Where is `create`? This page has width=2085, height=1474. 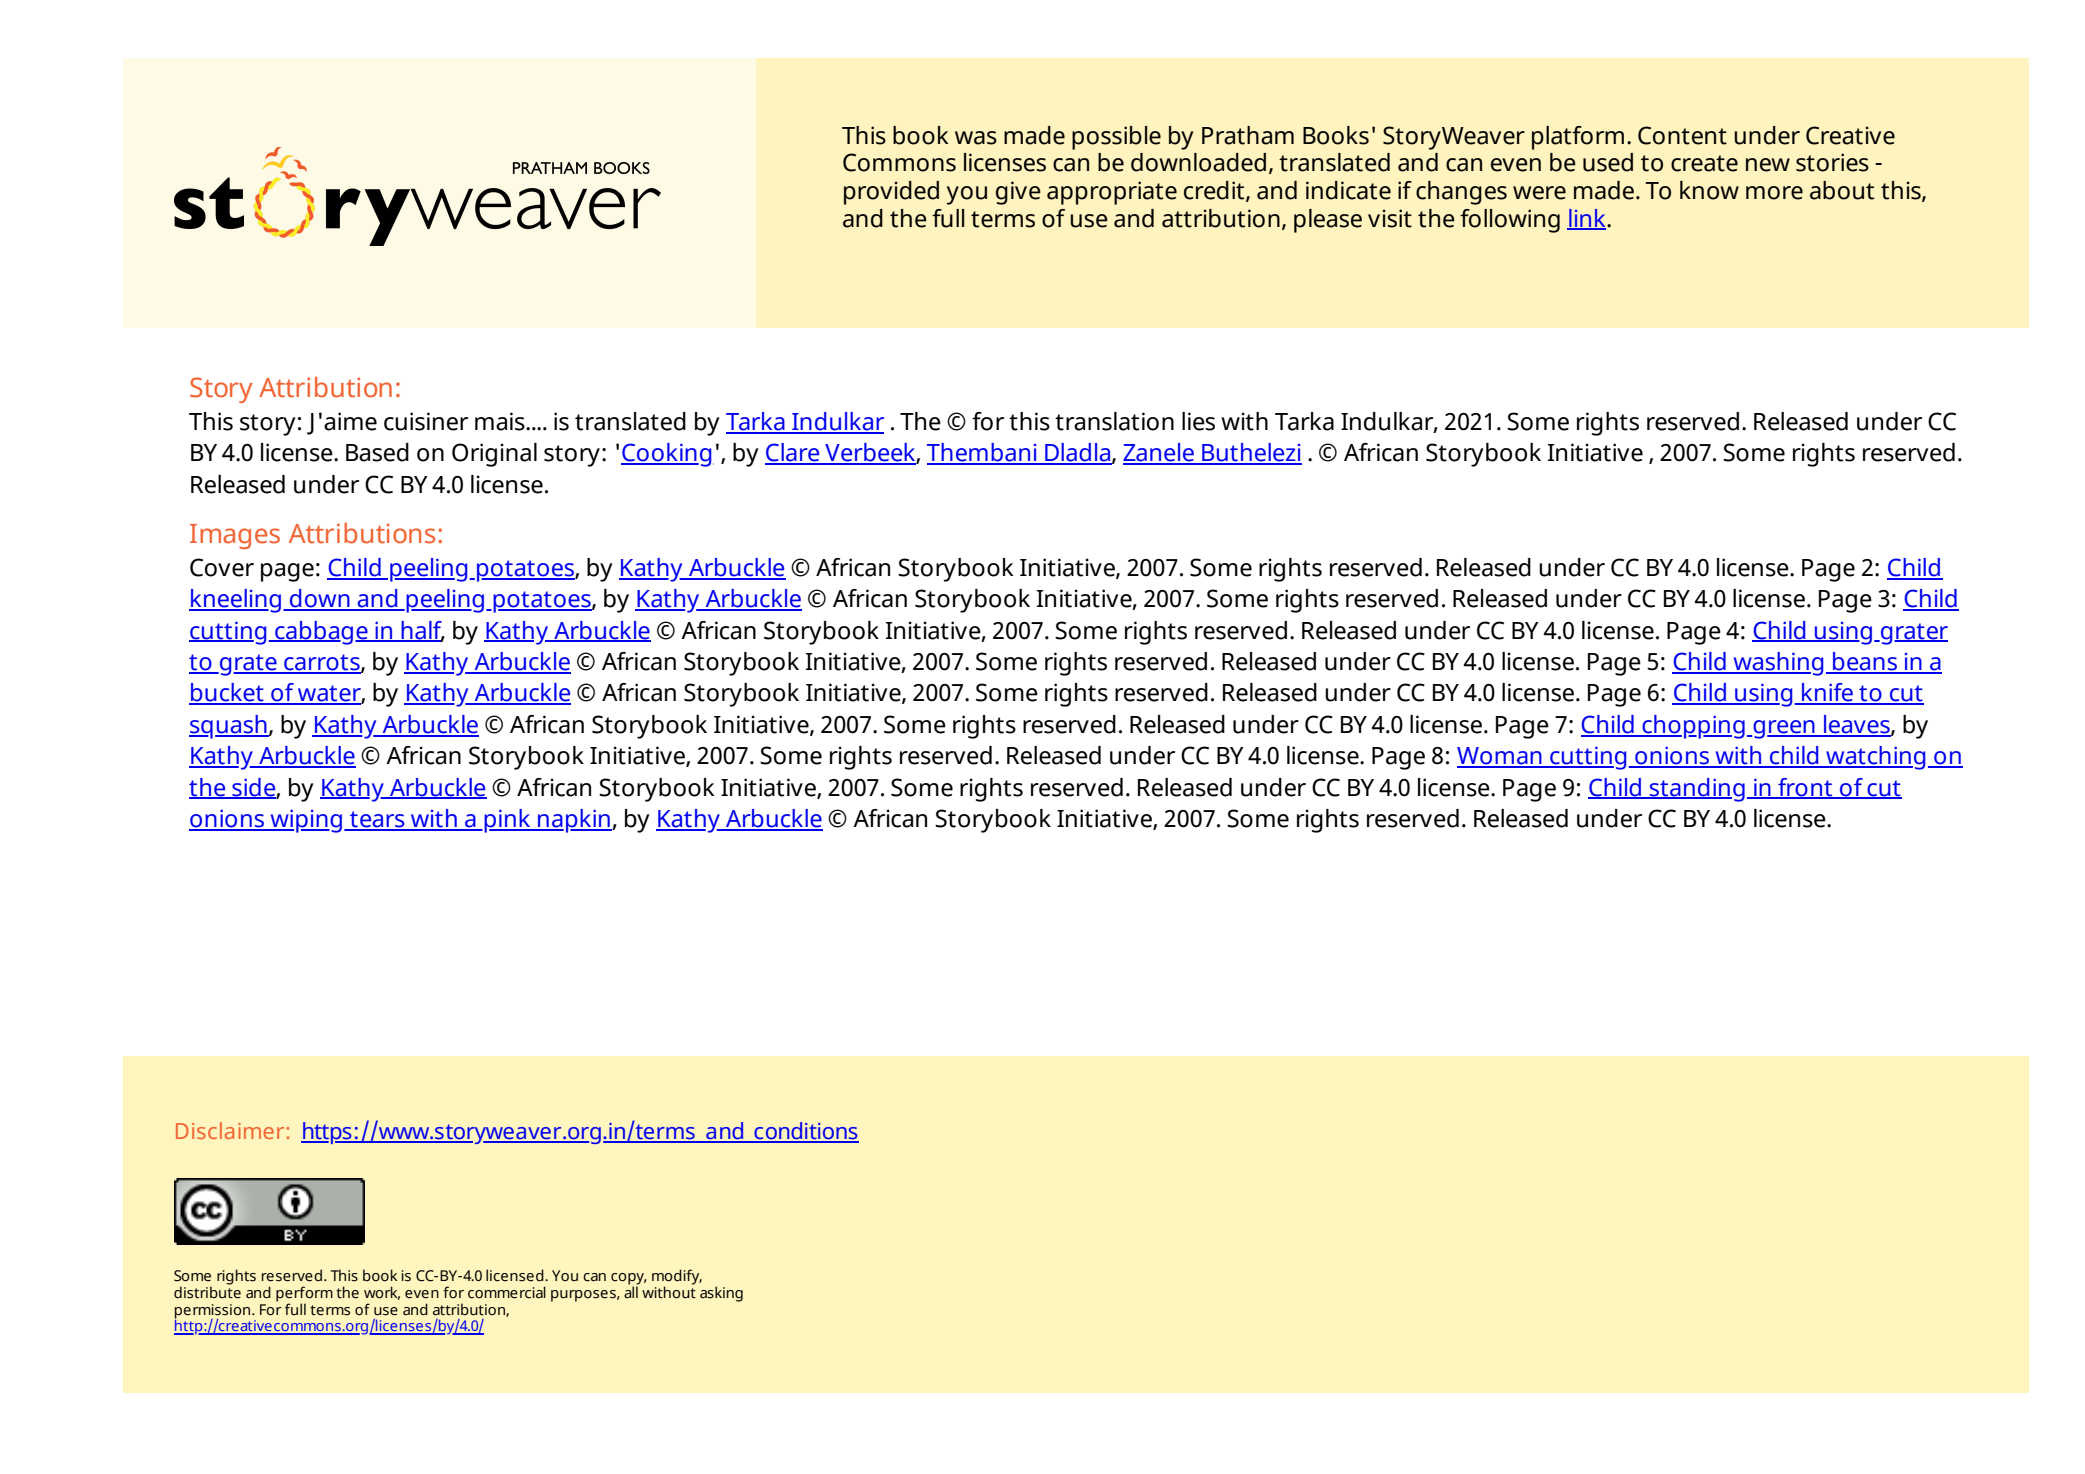 create is located at coordinates (1704, 163).
